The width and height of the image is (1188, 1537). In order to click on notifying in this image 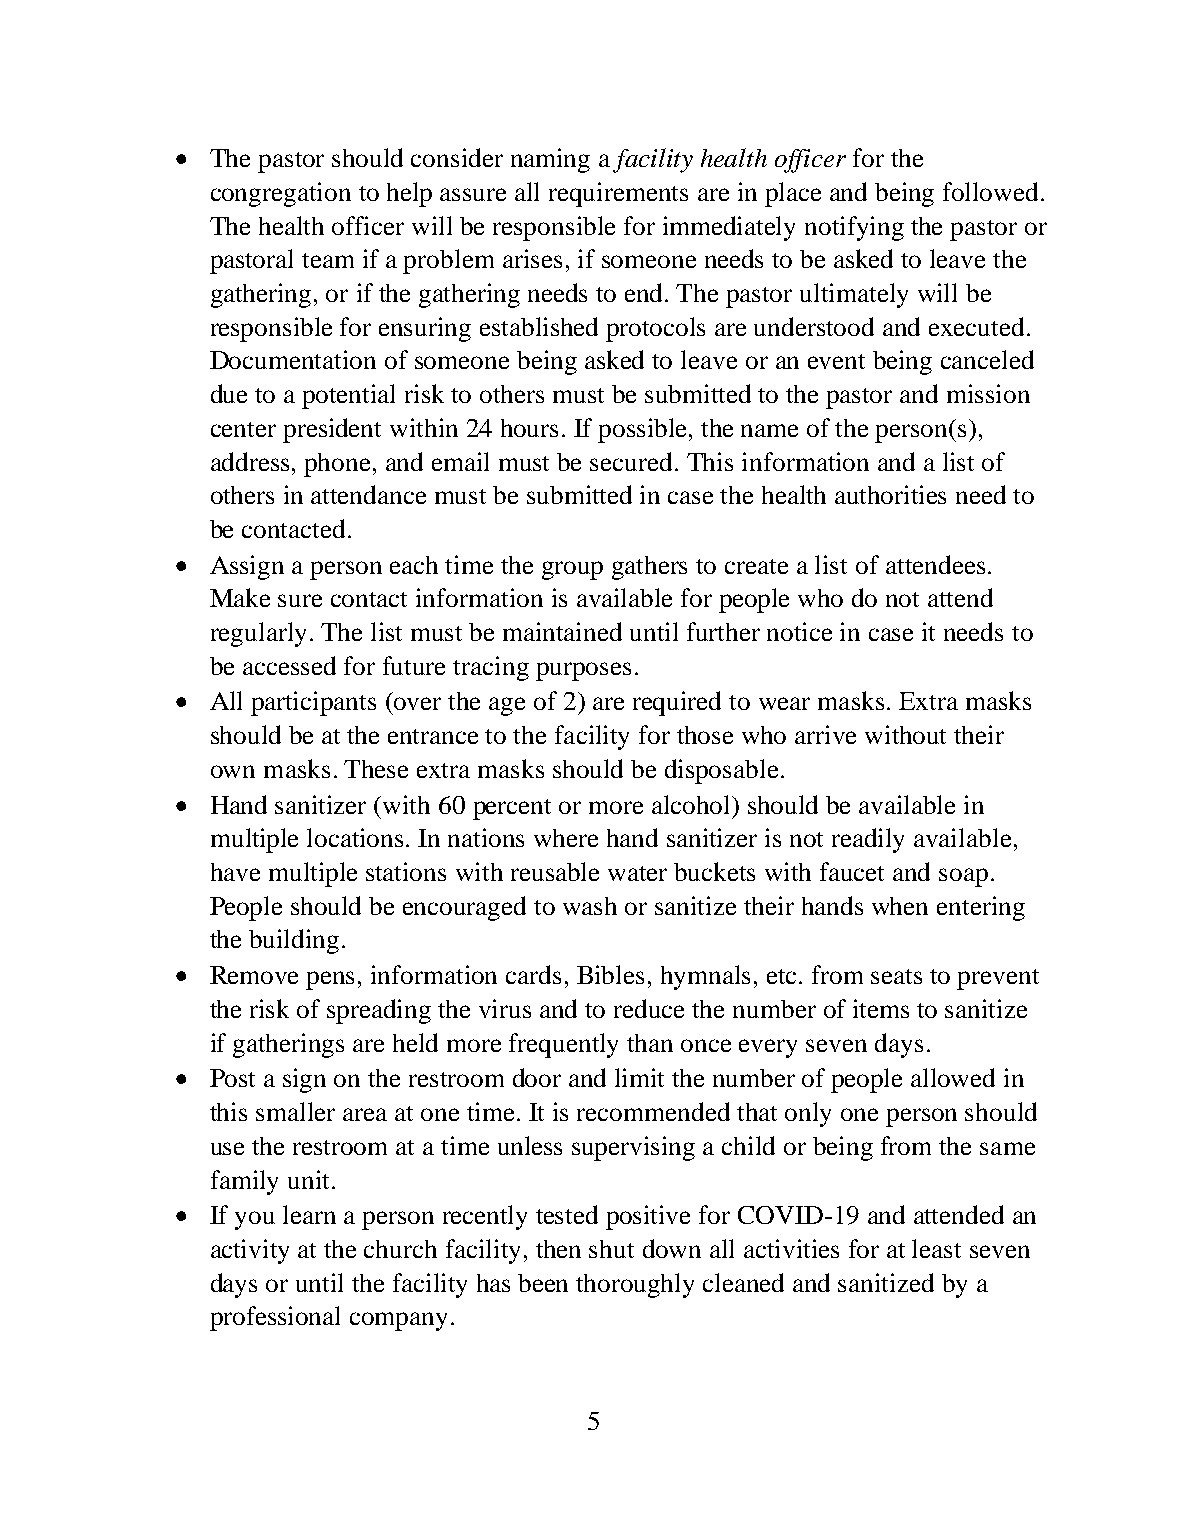, I will do `click(854, 228)`.
